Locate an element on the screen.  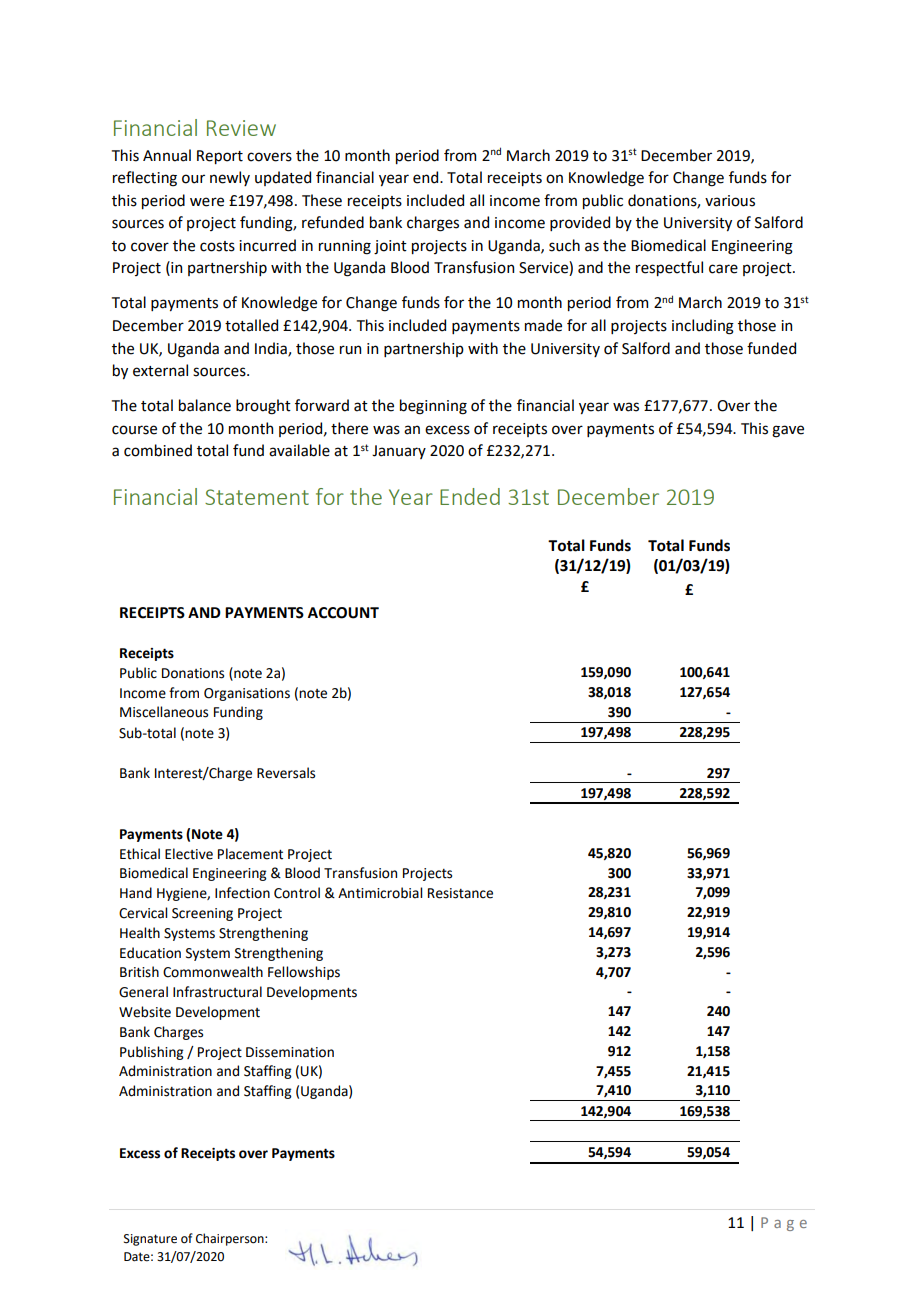
Resistance is located at coordinates (460, 893).
